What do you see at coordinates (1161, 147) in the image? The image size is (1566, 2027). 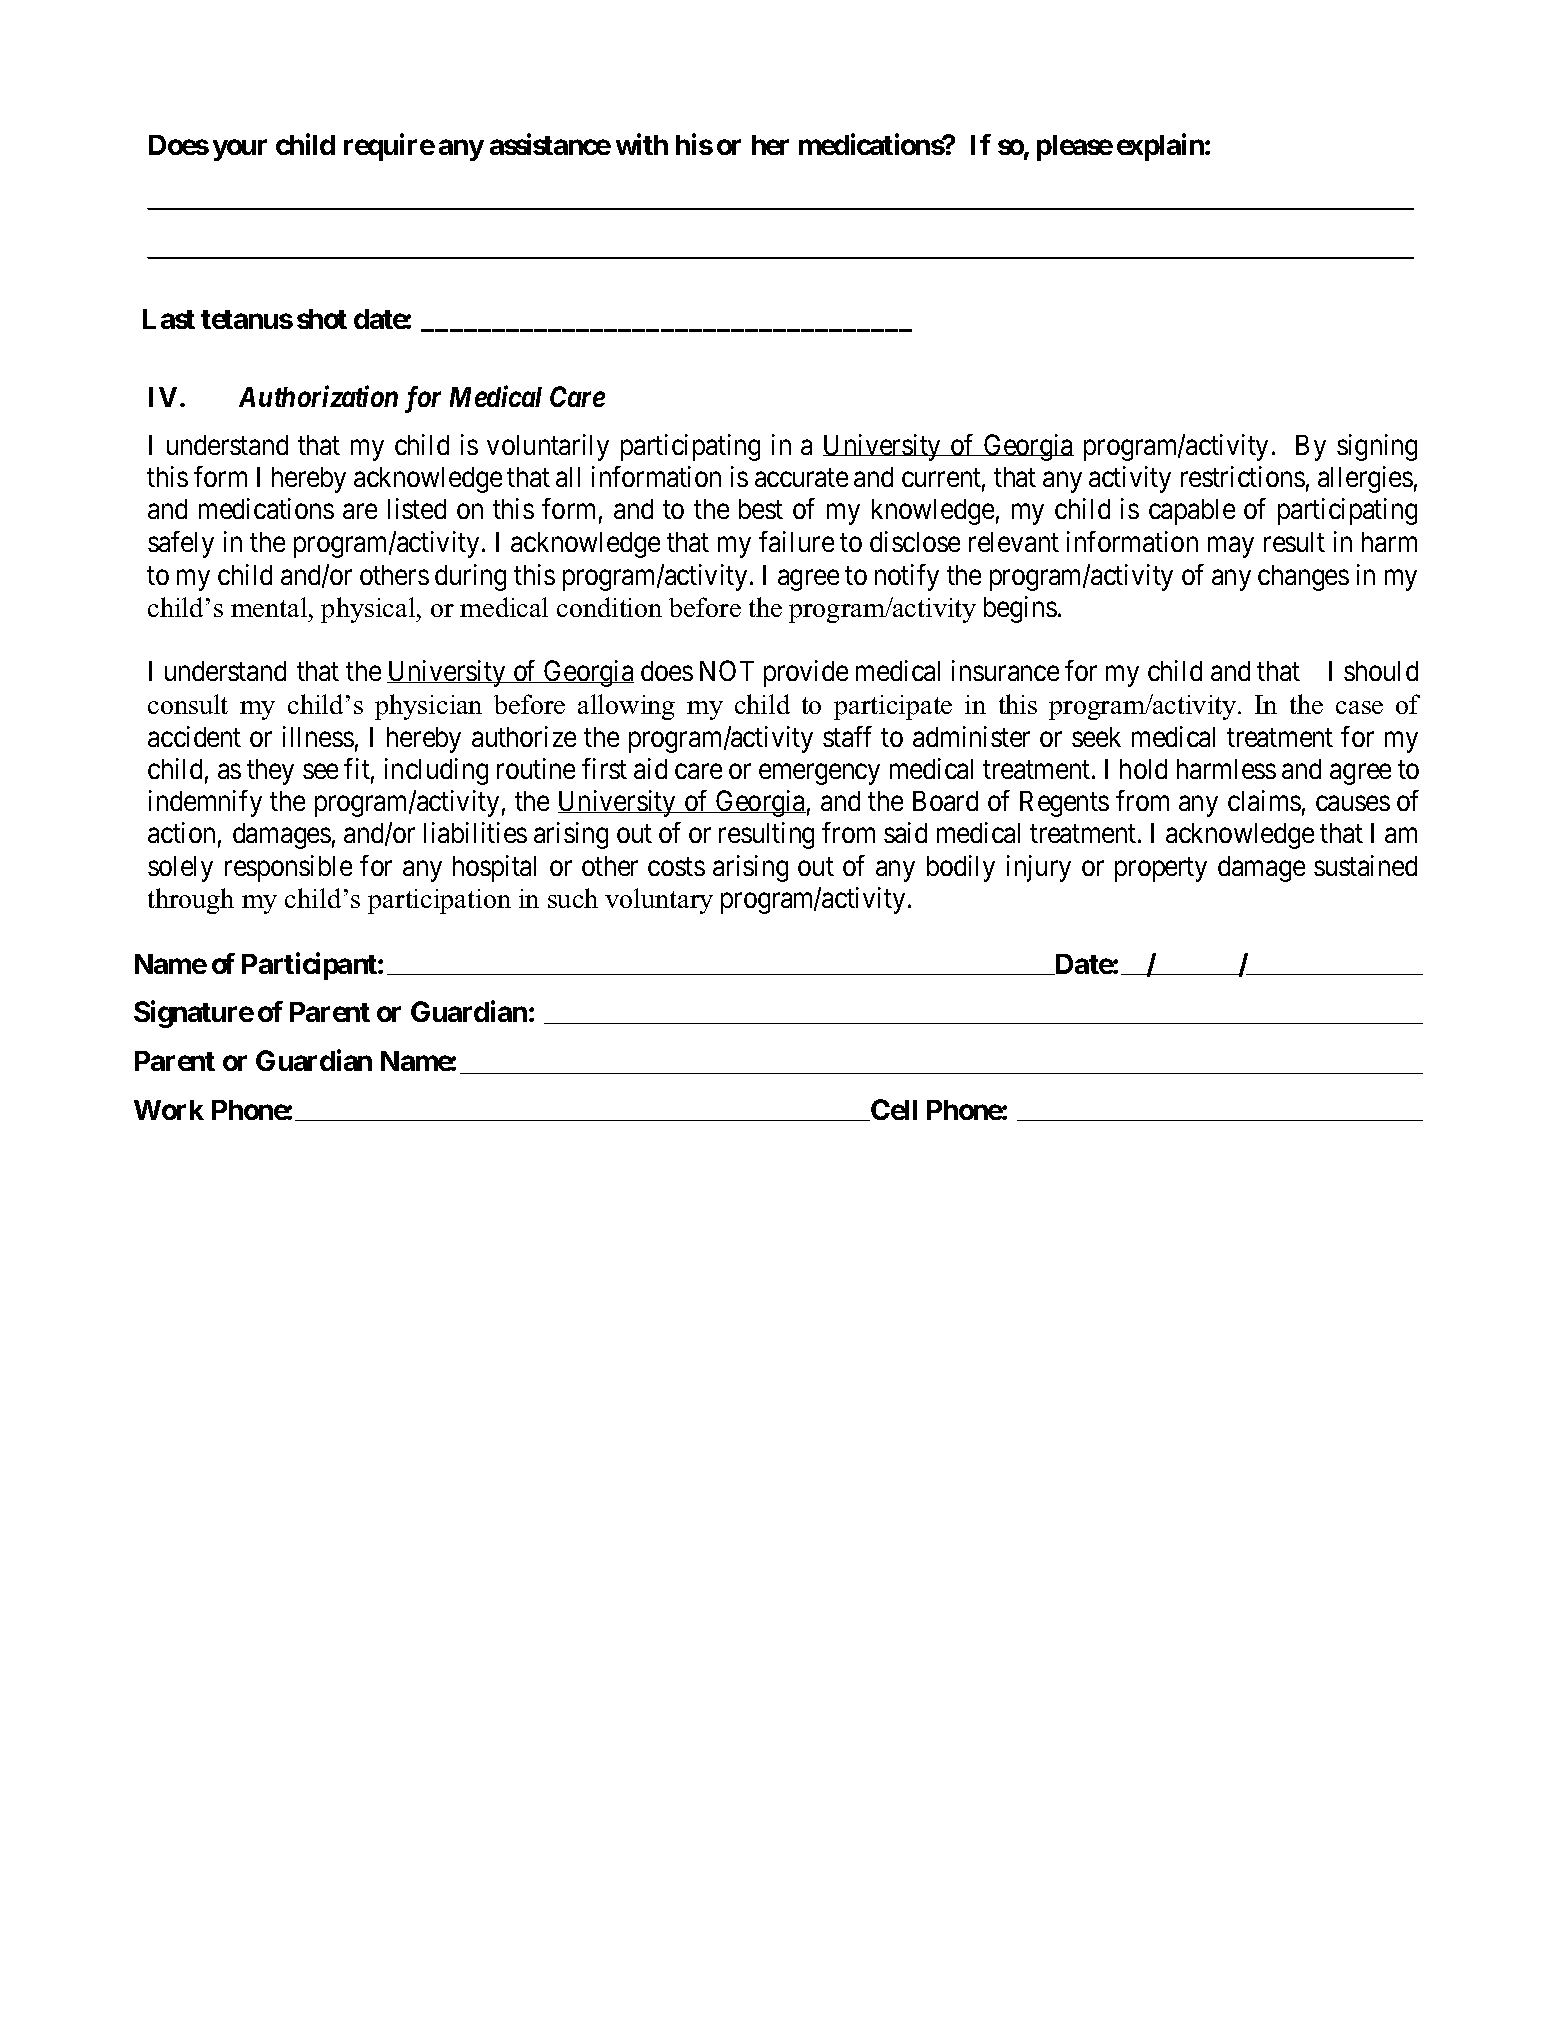 I see `explain` at bounding box center [1161, 147].
